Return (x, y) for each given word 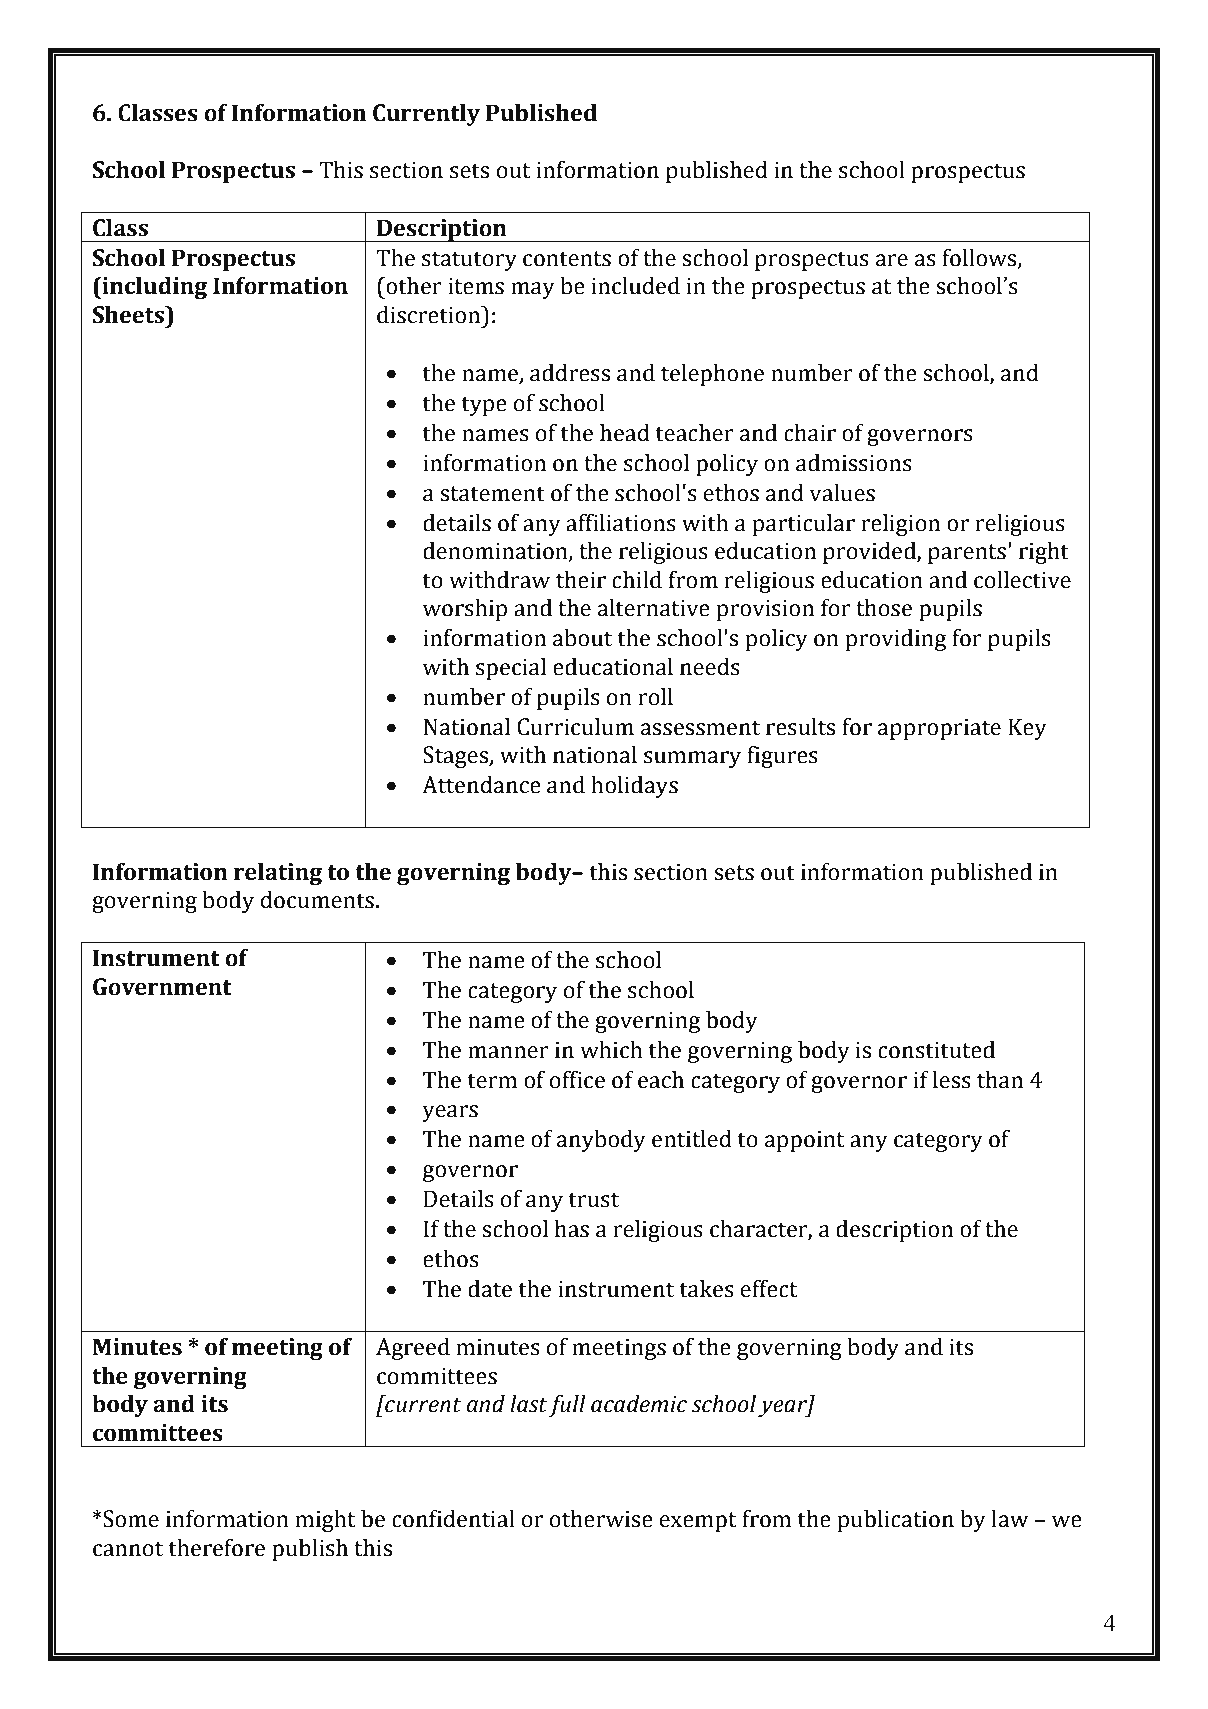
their (581, 580)
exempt (698, 1522)
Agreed (413, 1349)
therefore (216, 1548)
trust (593, 1200)
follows (980, 258)
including (153, 288)
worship (465, 610)
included (636, 286)
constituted (936, 1050)
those (884, 608)
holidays (634, 787)
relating (278, 874)
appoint (805, 1141)
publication (895, 1521)
